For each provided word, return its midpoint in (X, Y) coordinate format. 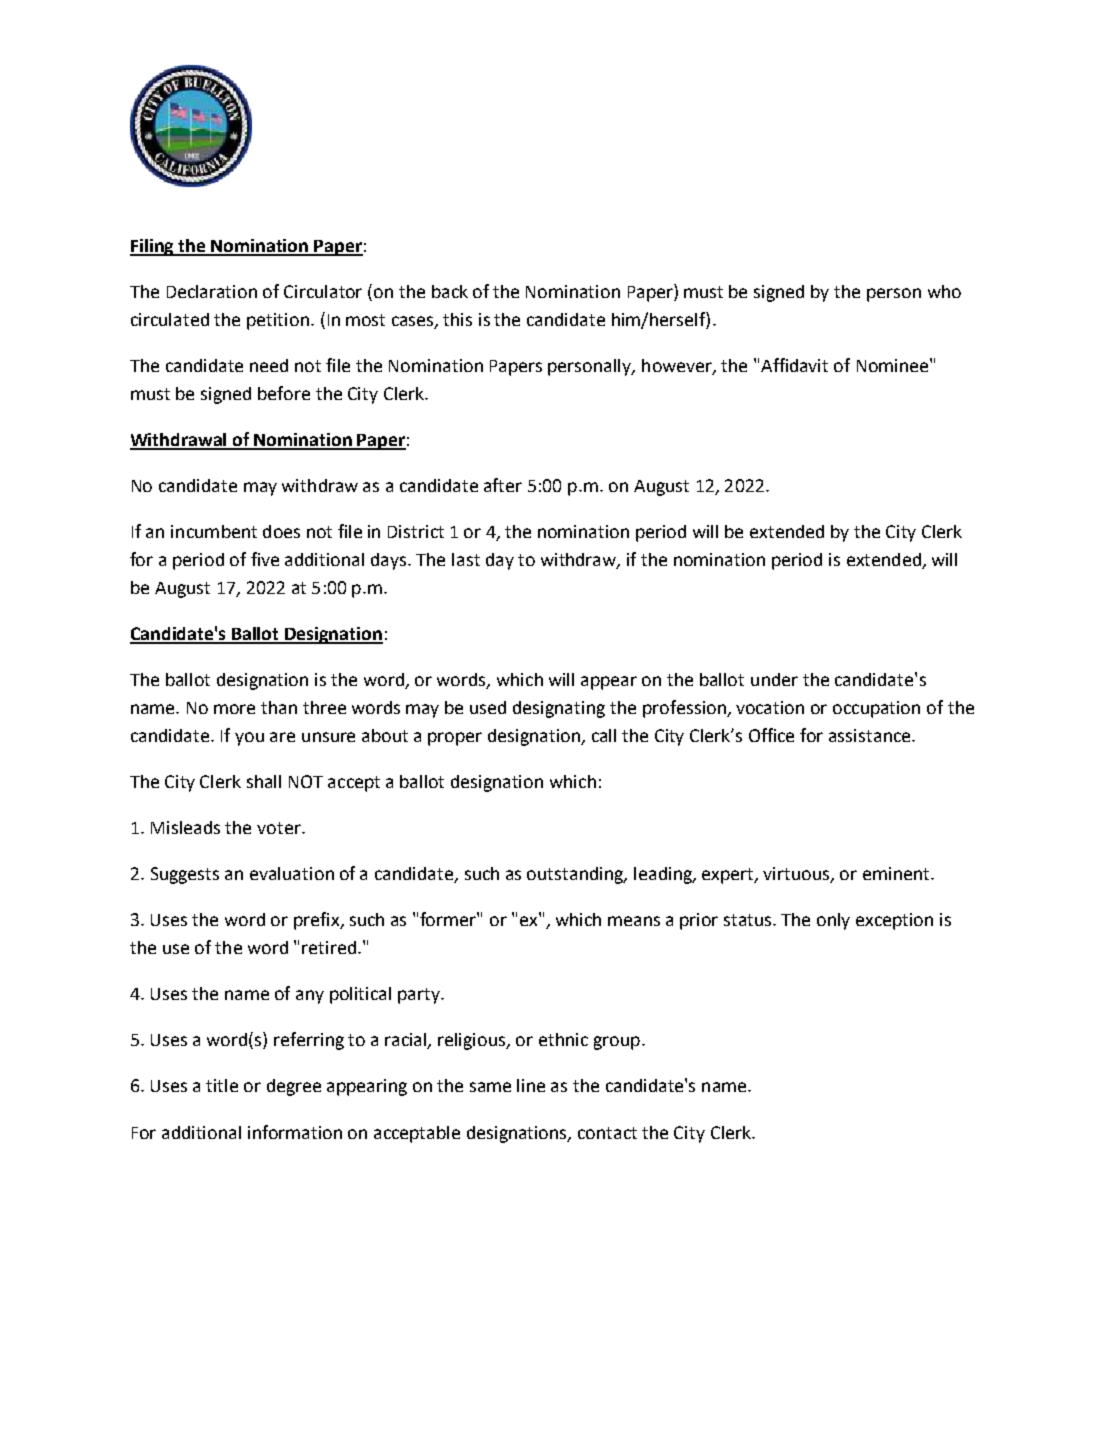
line (531, 1085)
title (222, 1085)
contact (607, 1133)
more (234, 709)
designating (559, 709)
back (450, 291)
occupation (876, 709)
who (944, 291)
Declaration (212, 291)
